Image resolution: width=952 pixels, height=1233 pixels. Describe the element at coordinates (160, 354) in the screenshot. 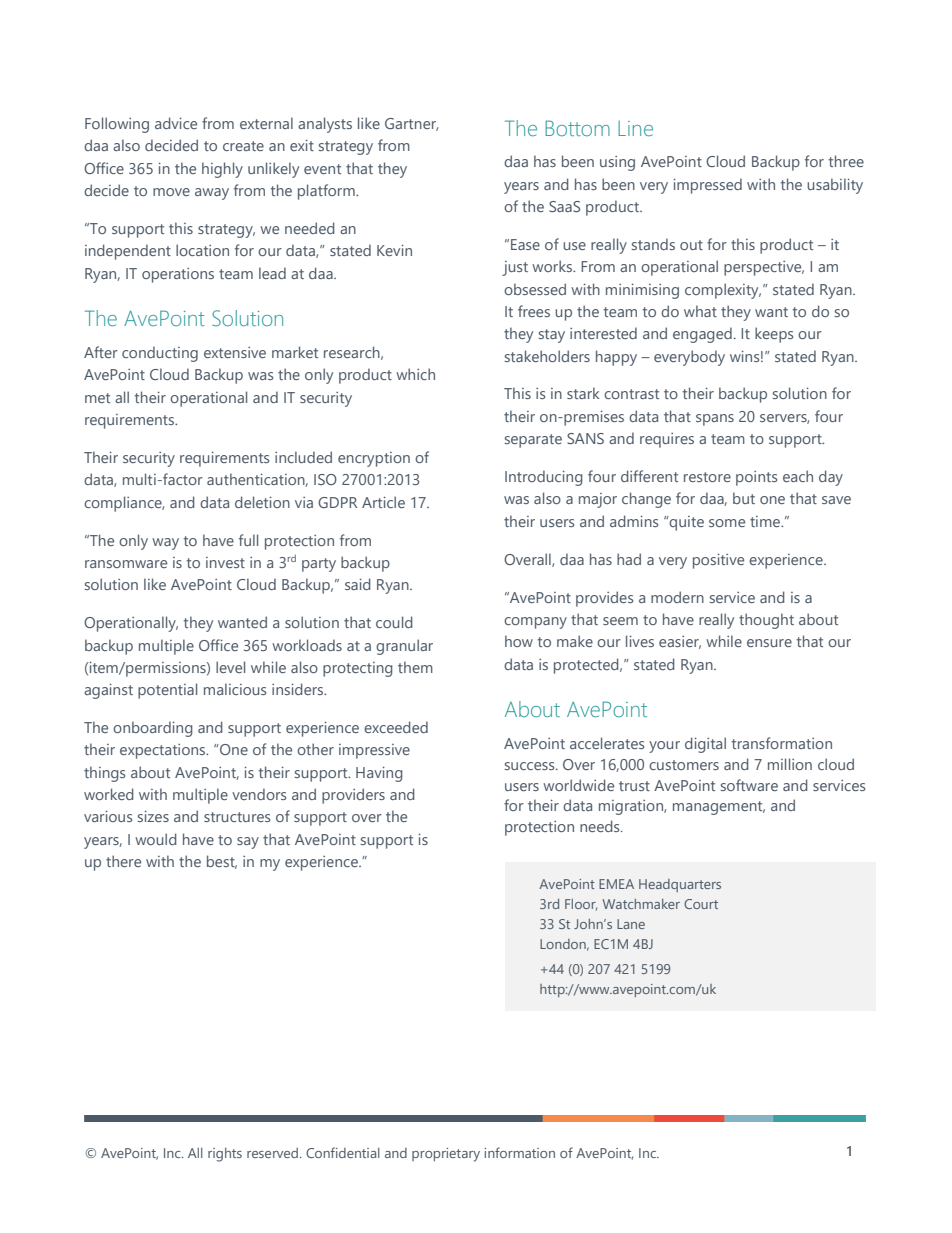

I see `conducting` at that location.
